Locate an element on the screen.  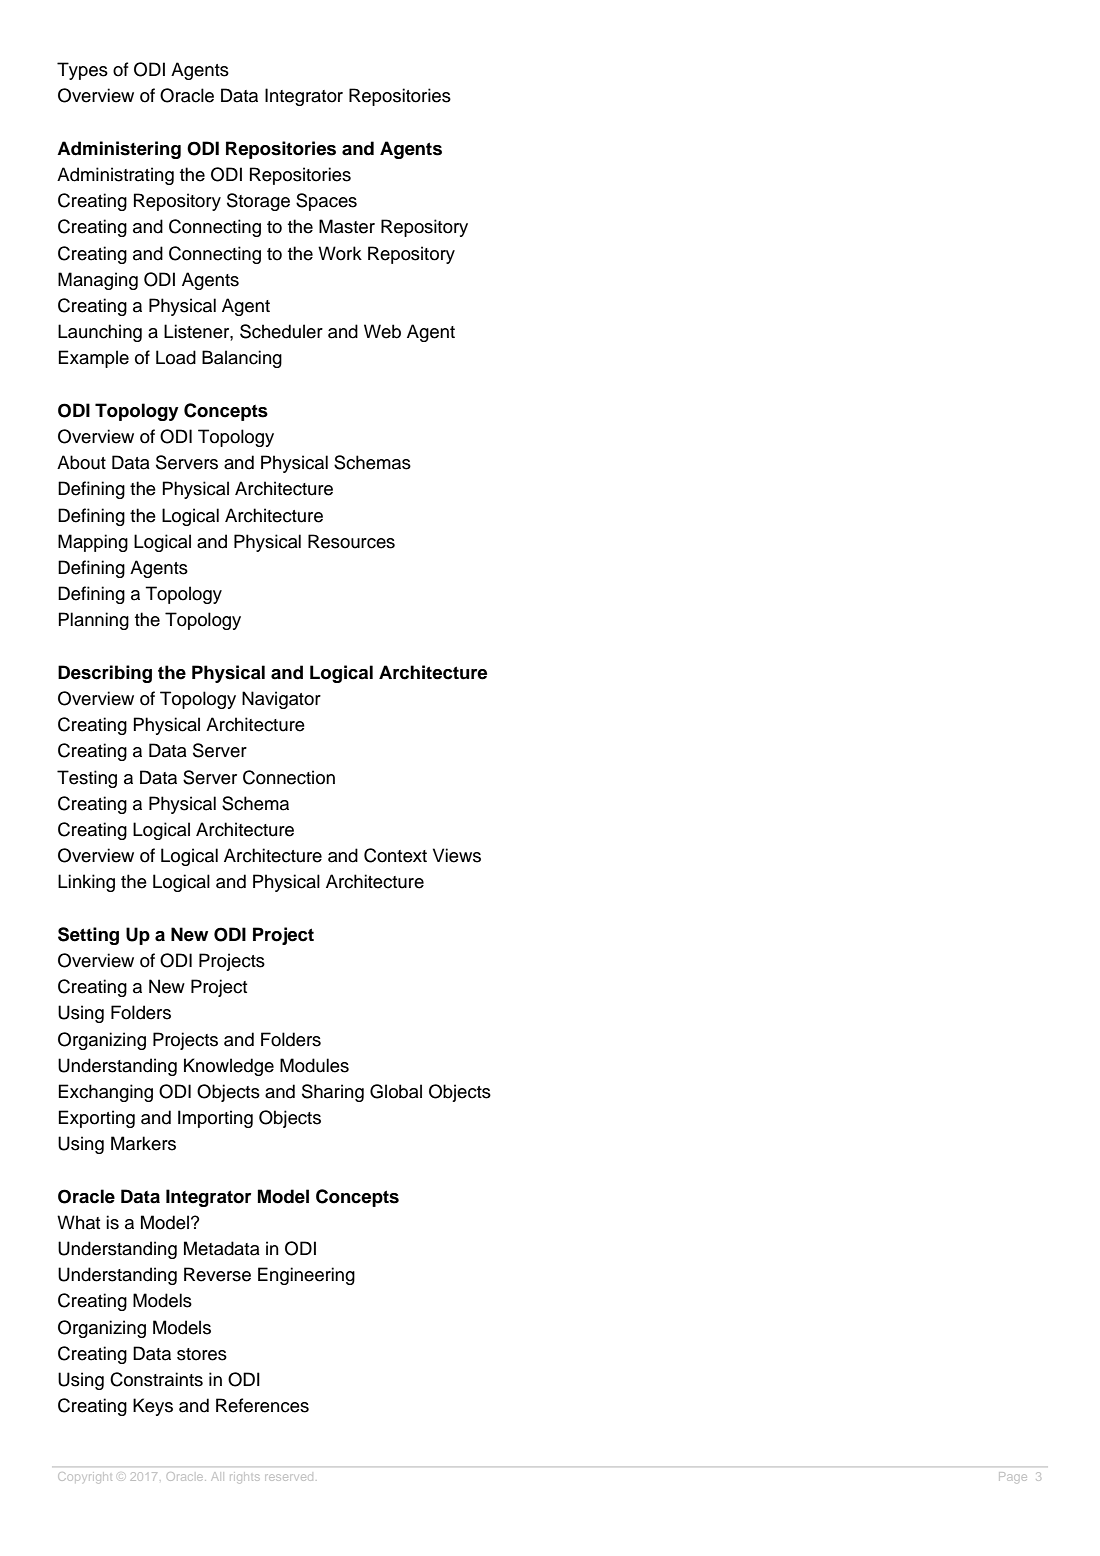
References is located at coordinates (262, 1405).
